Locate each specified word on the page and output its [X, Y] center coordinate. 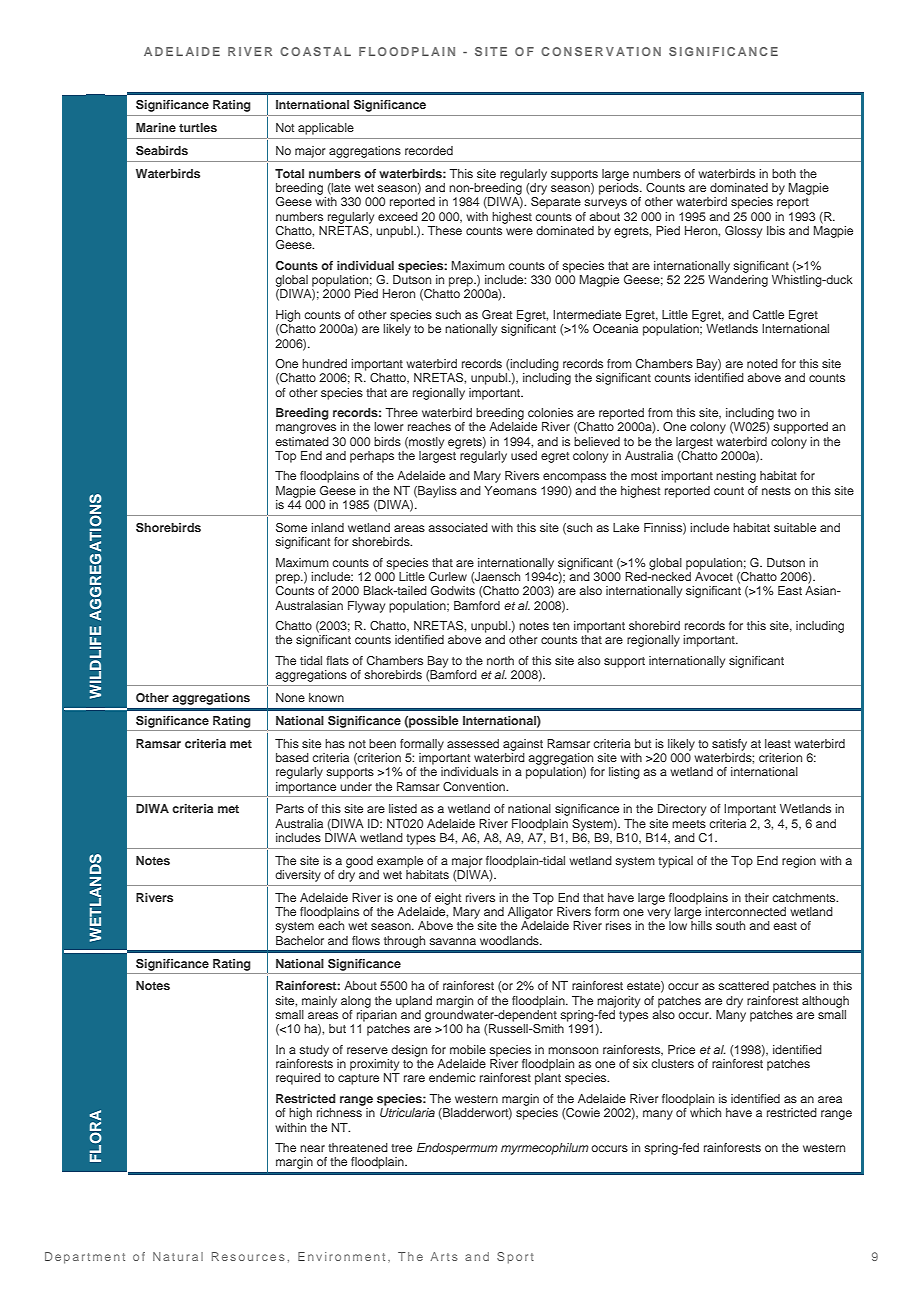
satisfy [729, 745]
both [784, 173]
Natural [178, 1256]
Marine [156, 127]
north [500, 660]
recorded [429, 150]
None [290, 697]
